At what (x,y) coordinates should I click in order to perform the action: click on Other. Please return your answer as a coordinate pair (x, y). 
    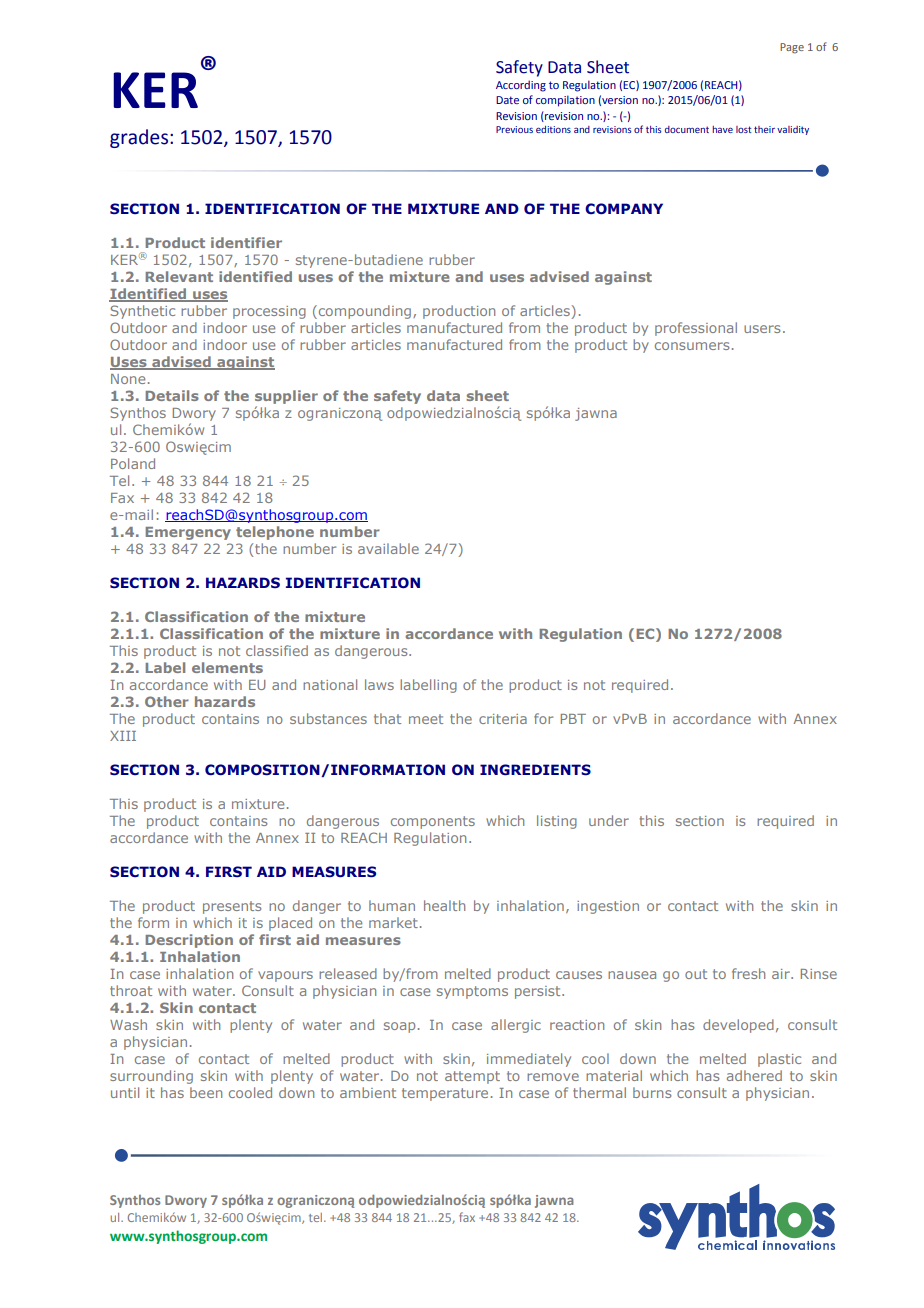
    Looking at the image, I should click on (167, 701).
